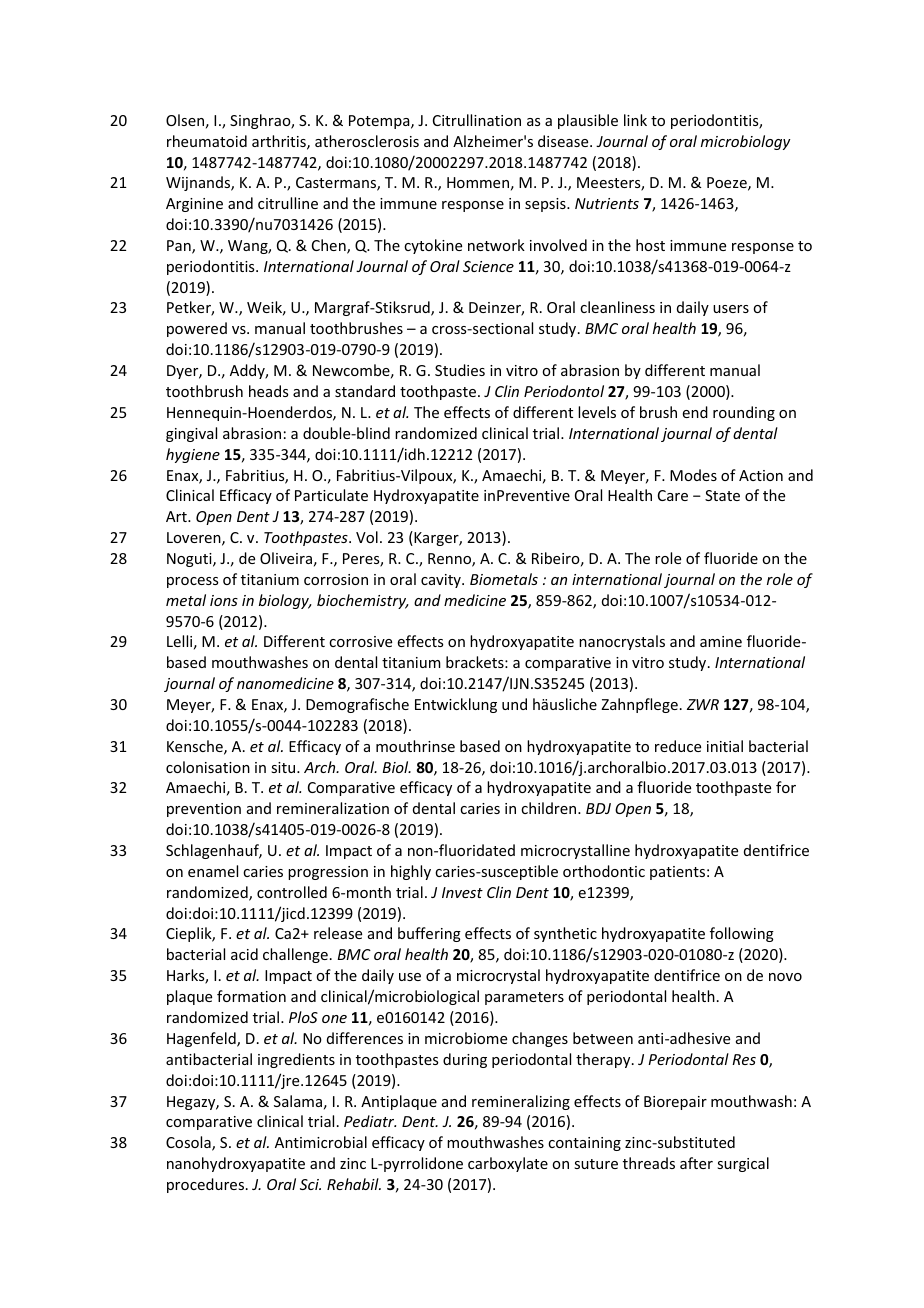 This document has height=1308, width=924. I want to click on disease, so click(564, 141).
